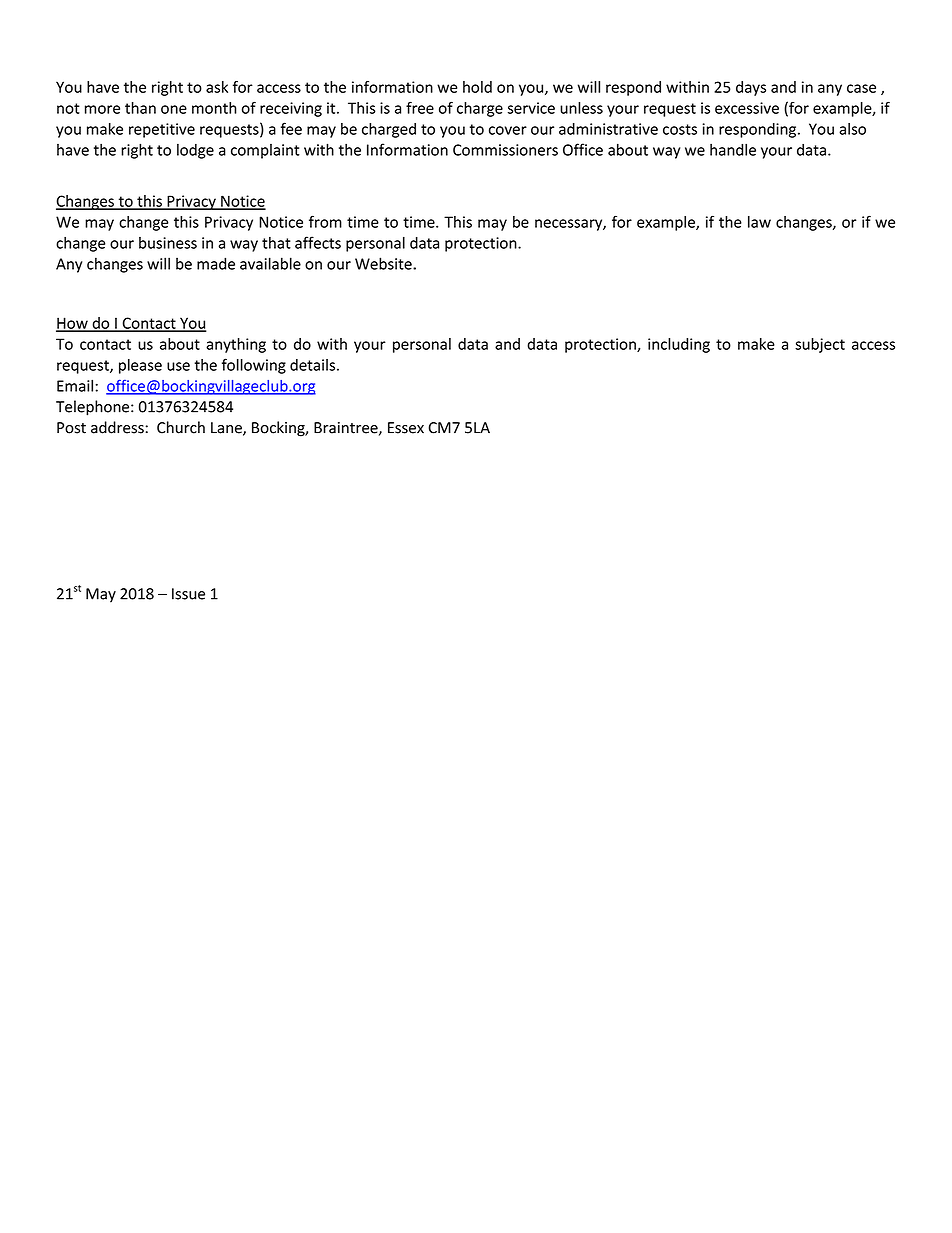 The height and width of the screenshot is (1233, 952). Describe the element at coordinates (820, 345) in the screenshot. I see `subject` at that location.
